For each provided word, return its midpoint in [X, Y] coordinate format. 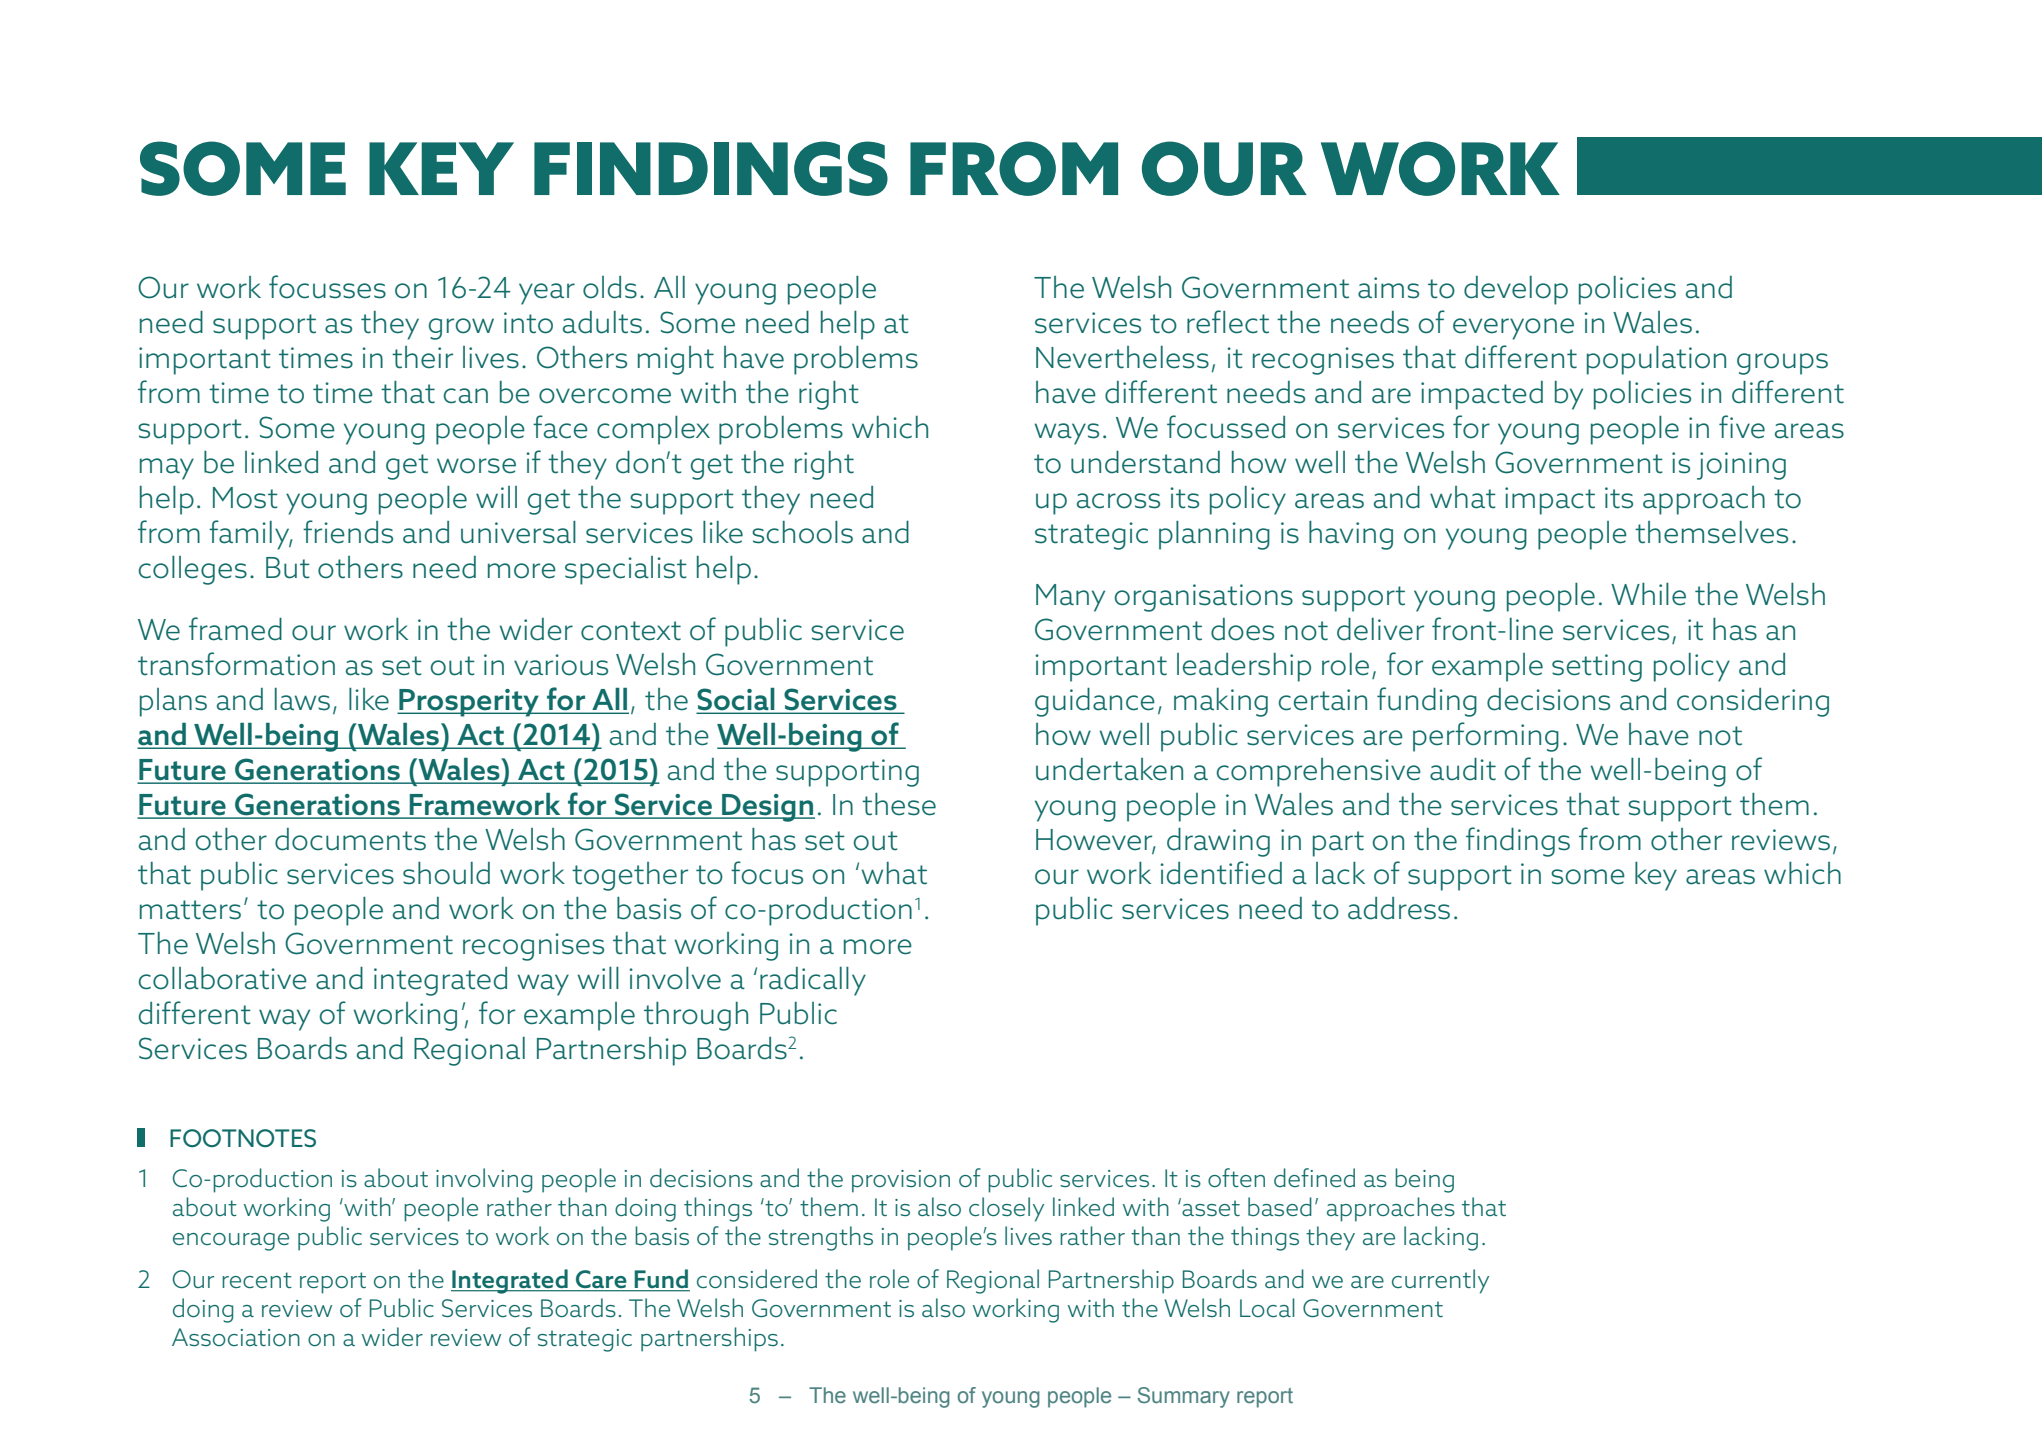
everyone [1513, 329]
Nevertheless [1122, 357]
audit [1463, 769]
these [899, 804]
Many [1070, 598]
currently [1440, 1281]
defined [1314, 1177]
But [288, 568]
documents [350, 839]
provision [901, 1181]
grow [461, 329]
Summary [1183, 1397]
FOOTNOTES [243, 1138]
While [1648, 594]
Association [236, 1337]
